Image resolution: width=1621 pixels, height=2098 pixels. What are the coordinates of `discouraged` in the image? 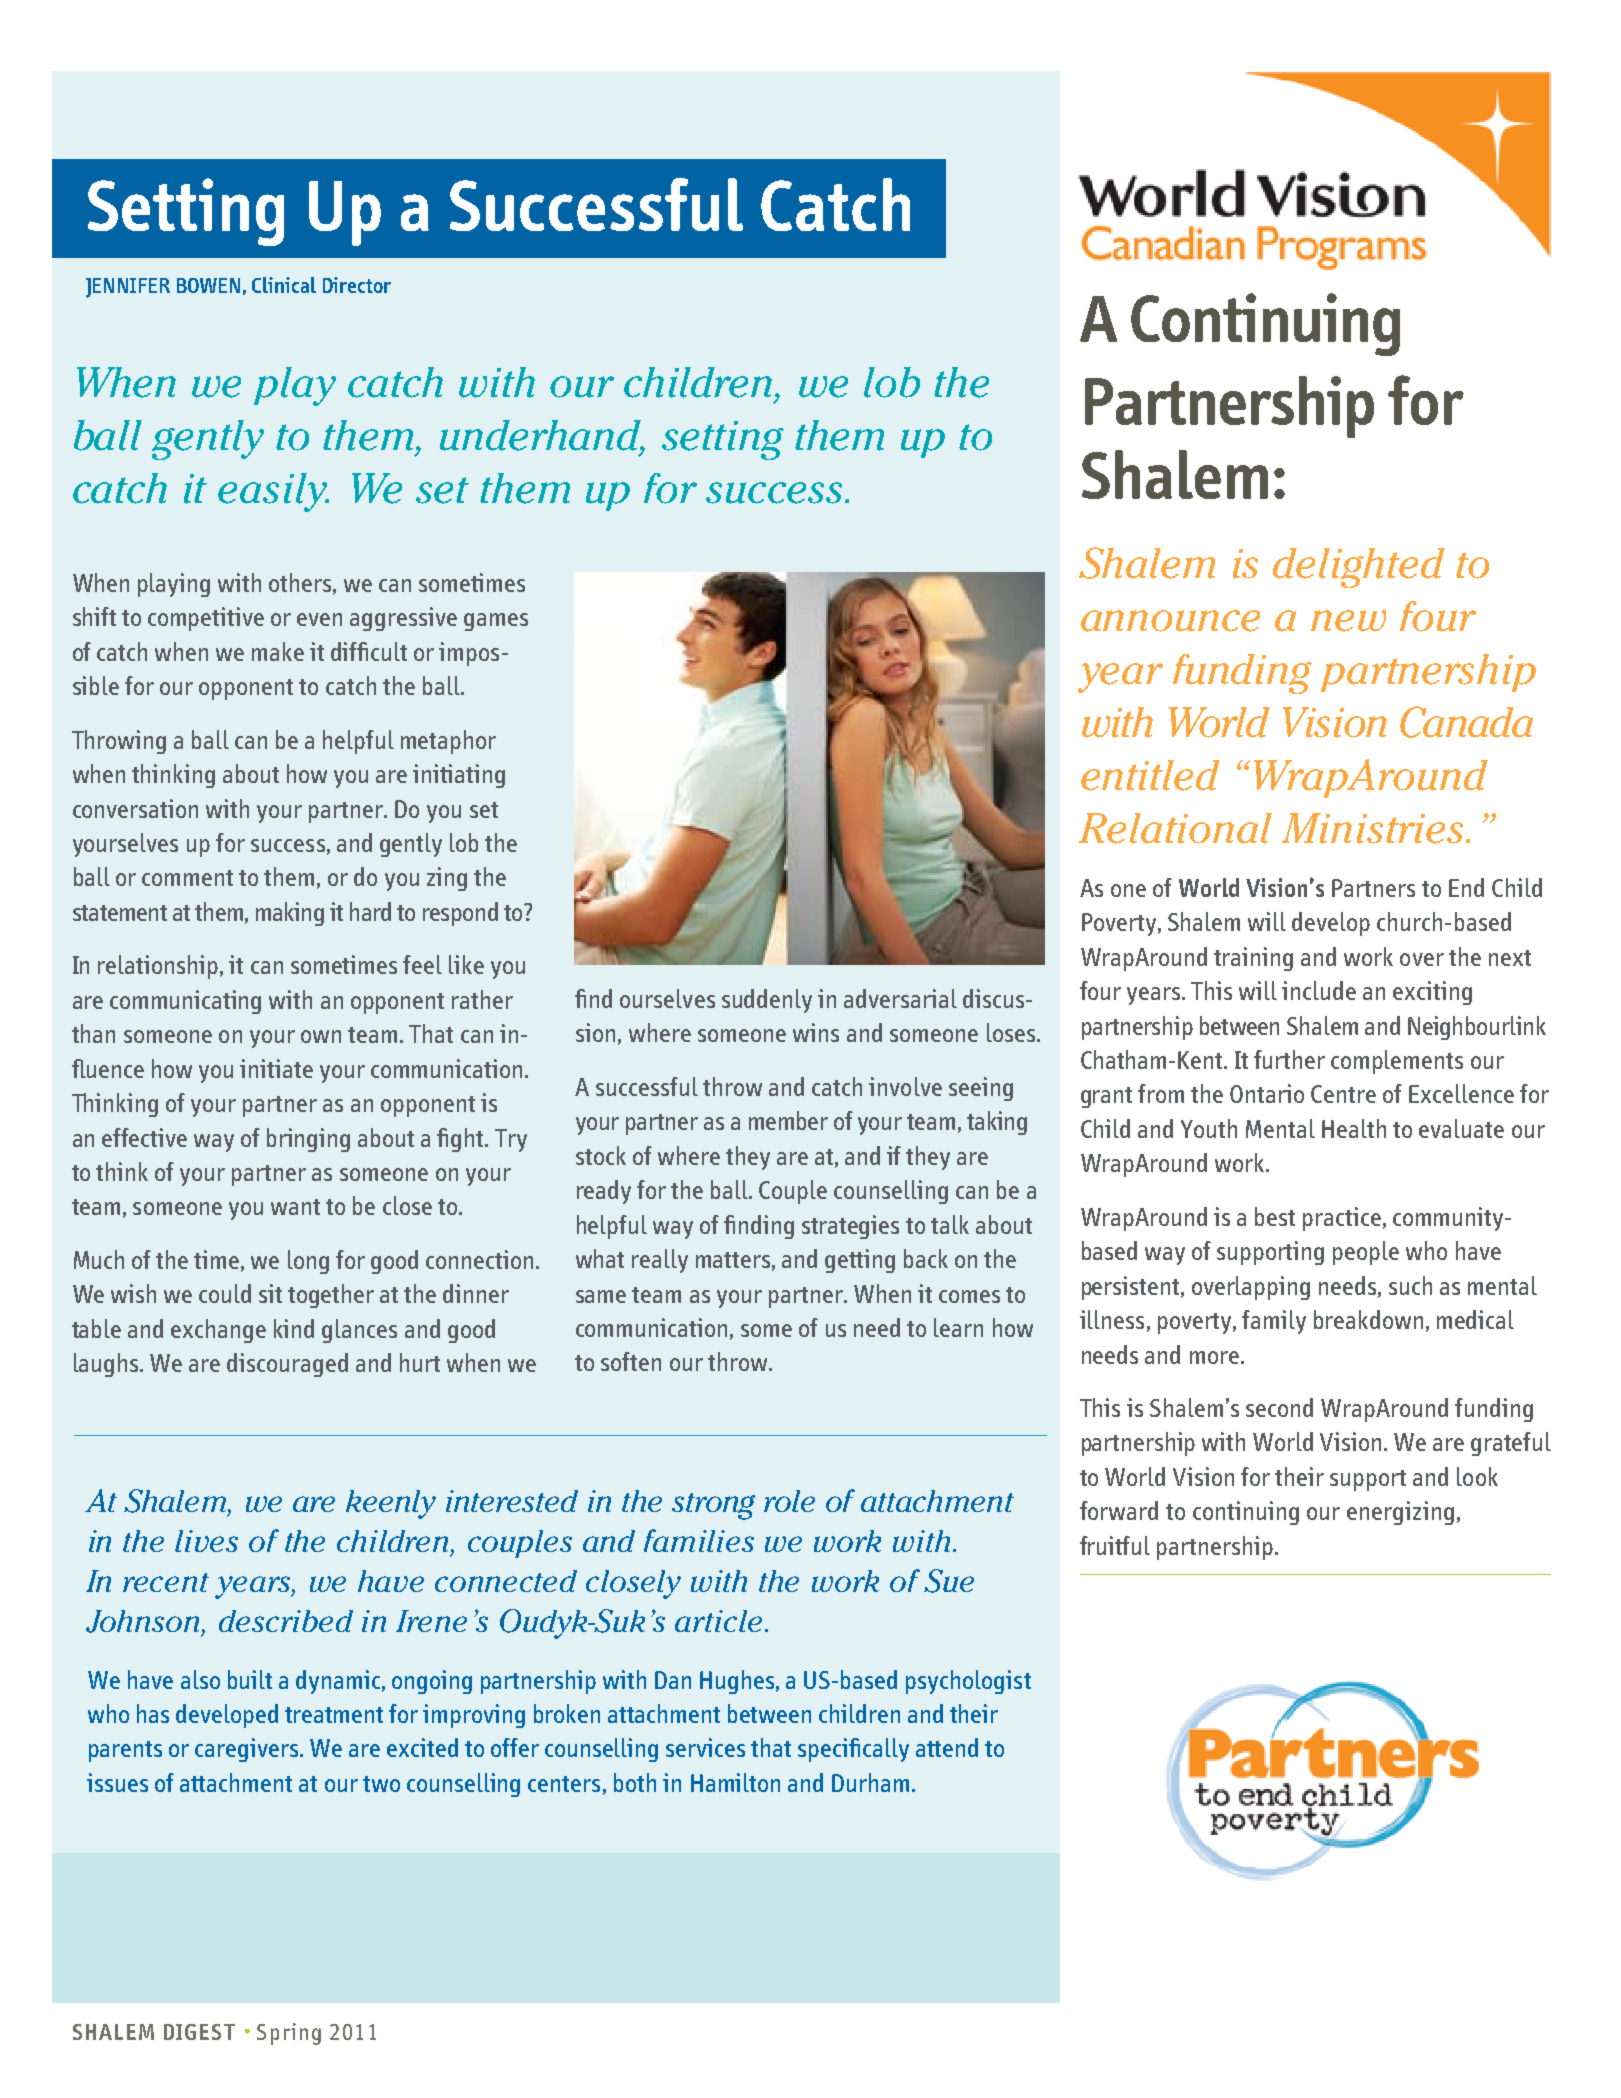 It's located at (287, 1365).
